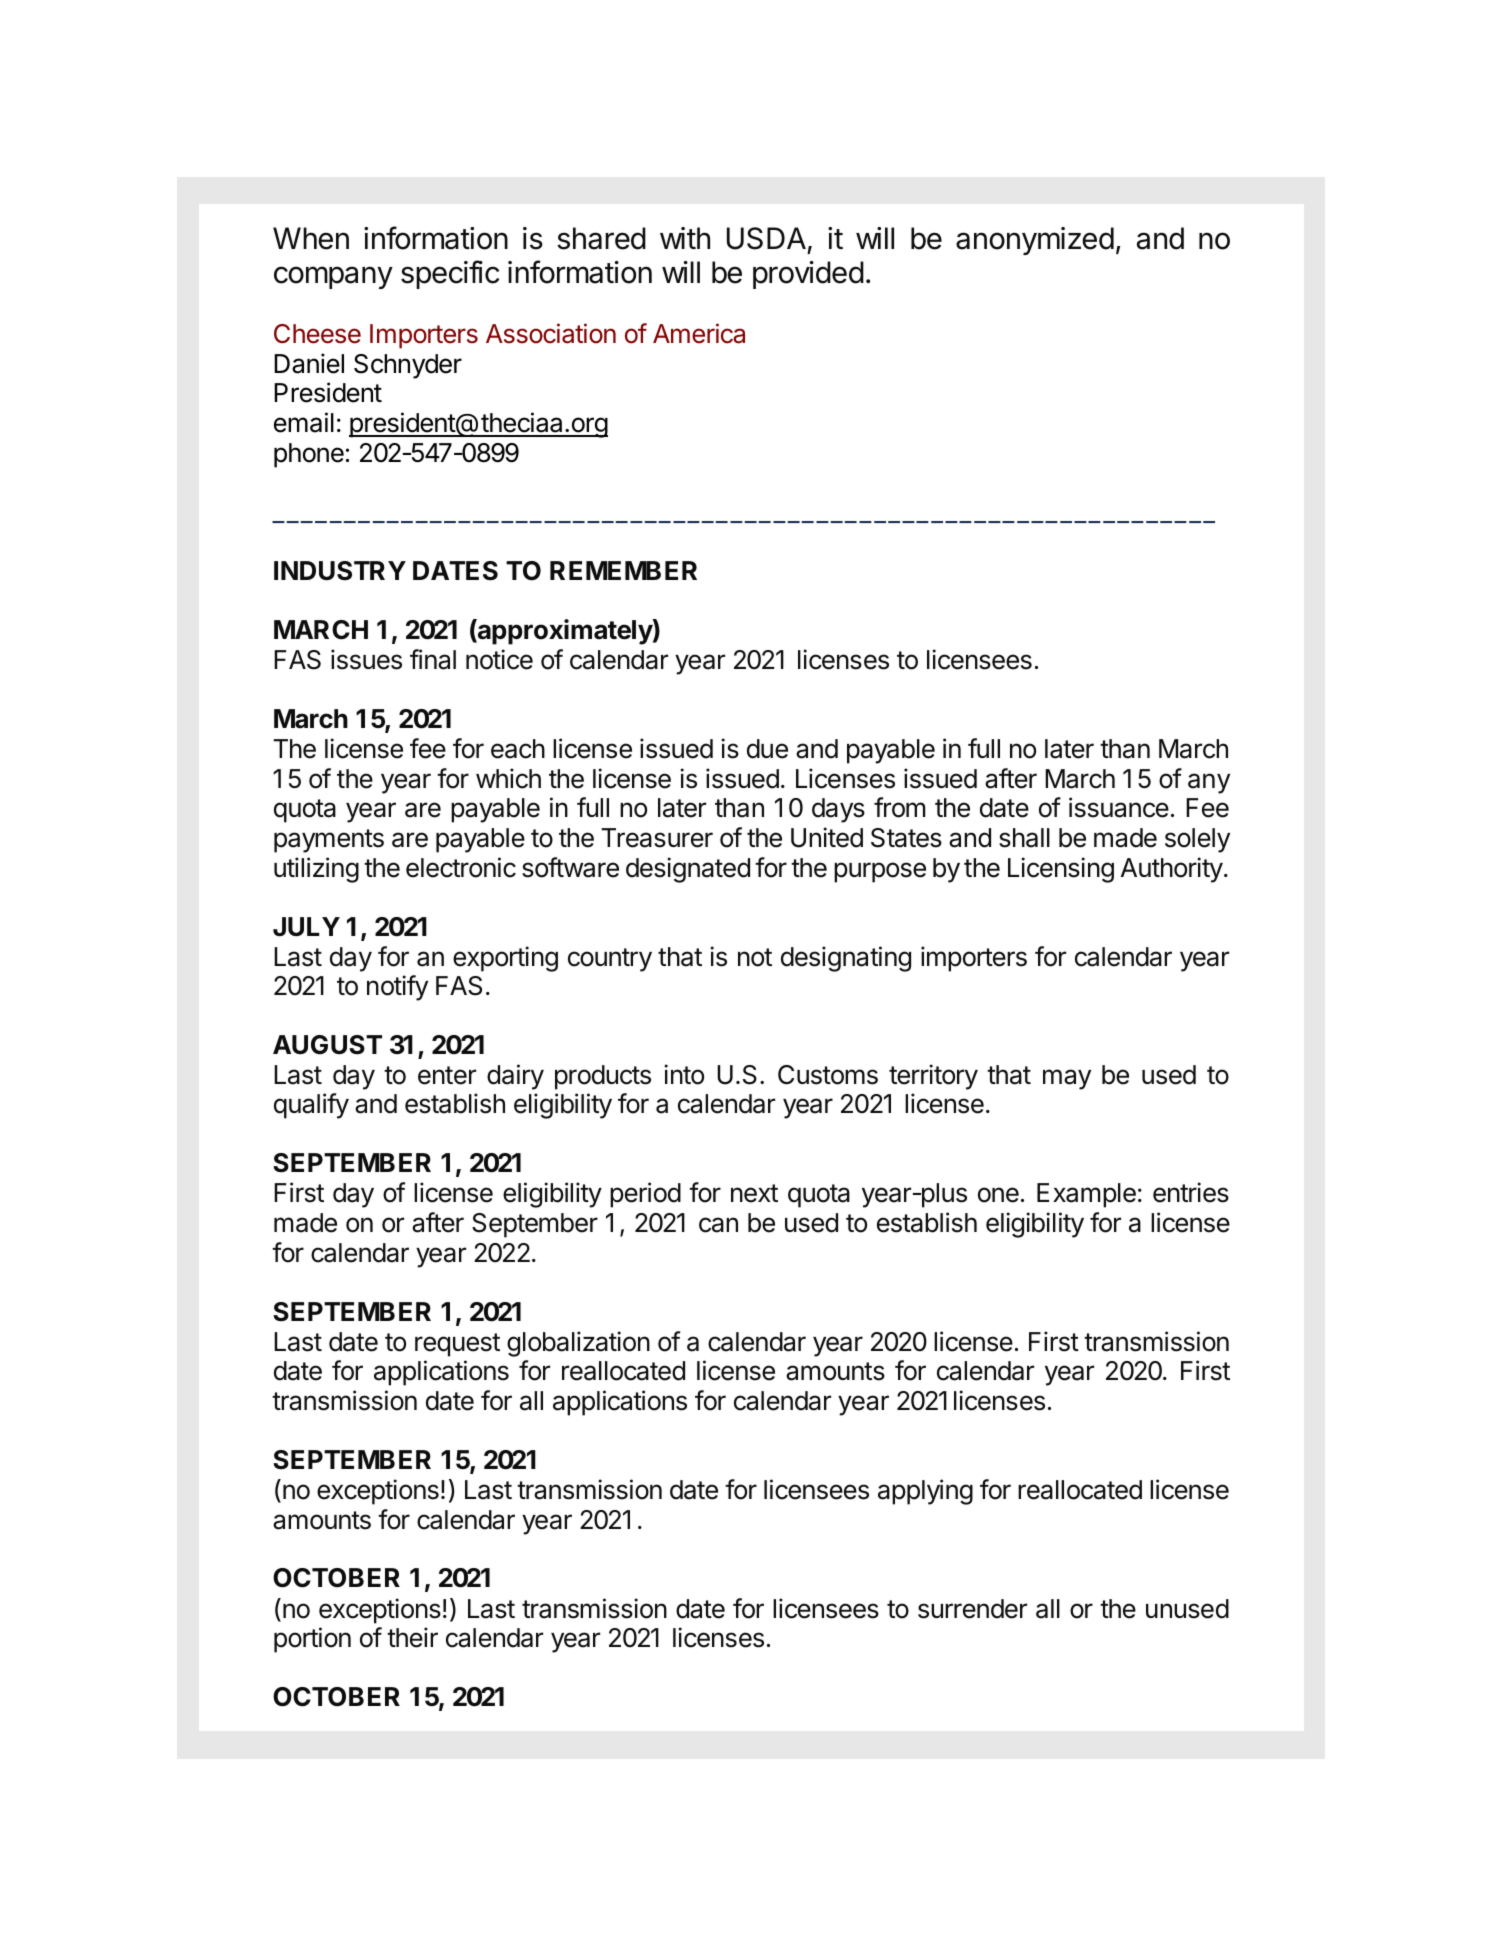  What do you see at coordinates (1086, 1195) in the page?
I see `Example` at bounding box center [1086, 1195].
